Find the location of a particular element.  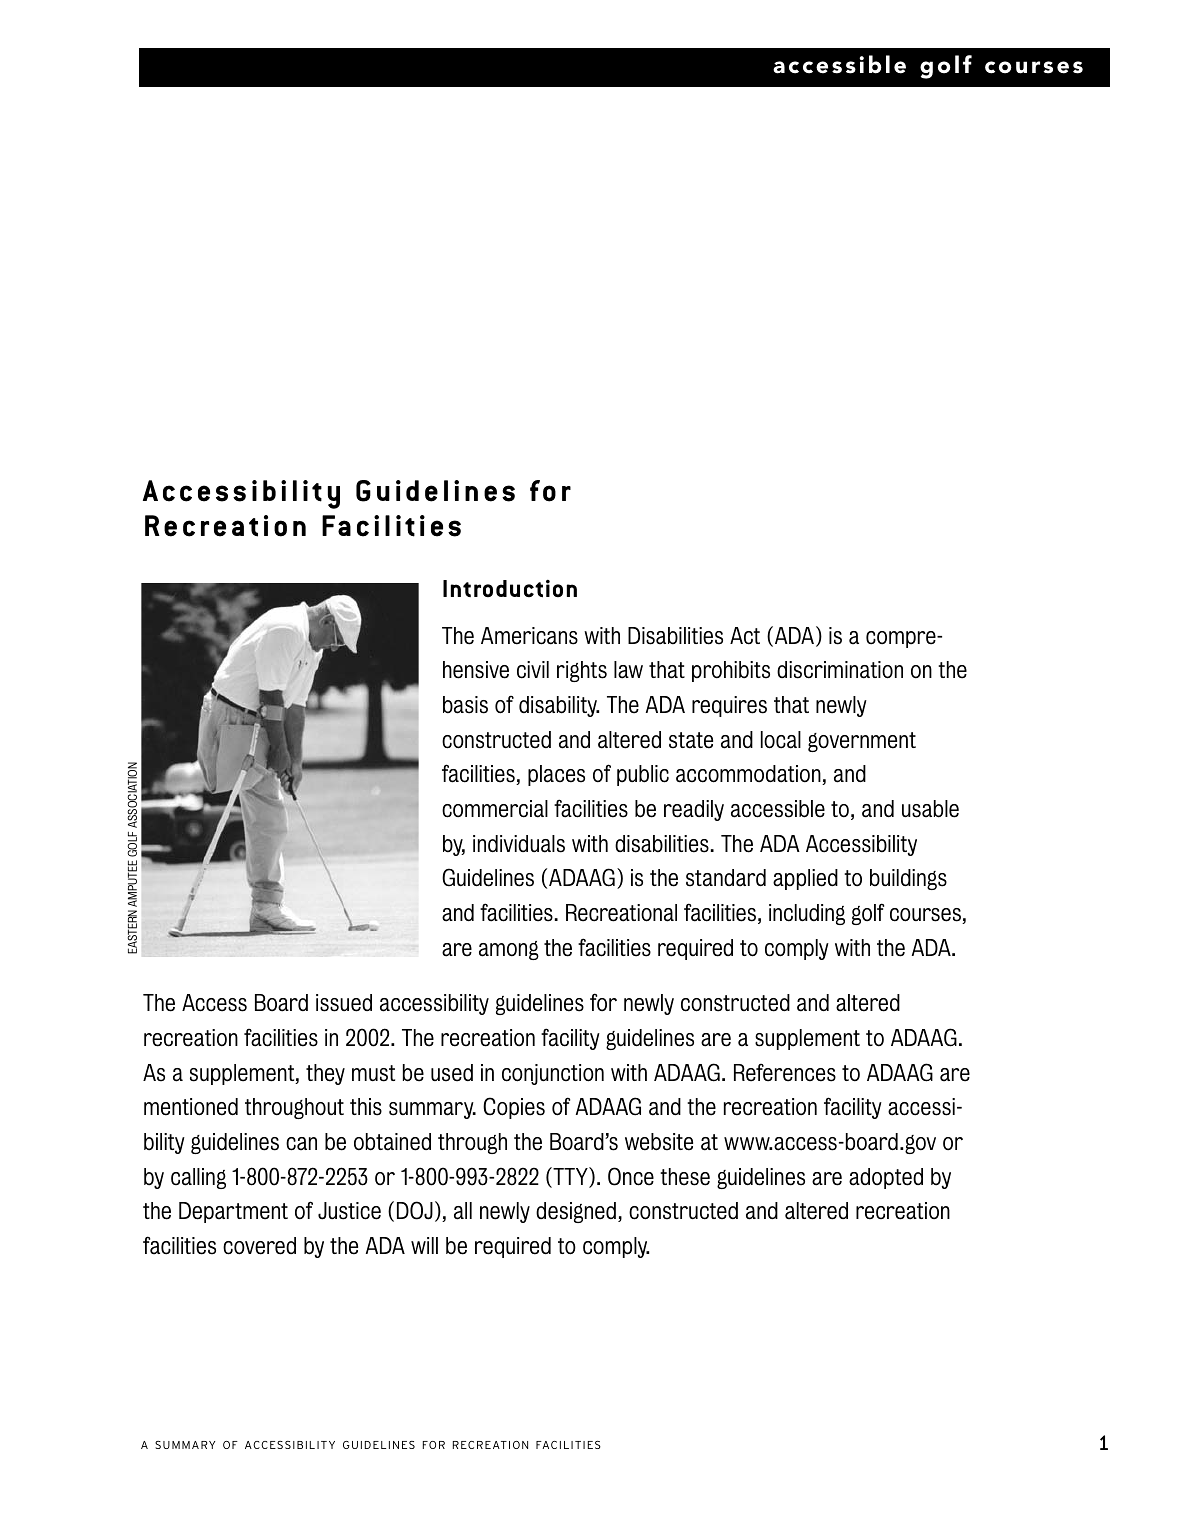

issued is located at coordinates (344, 1003).
